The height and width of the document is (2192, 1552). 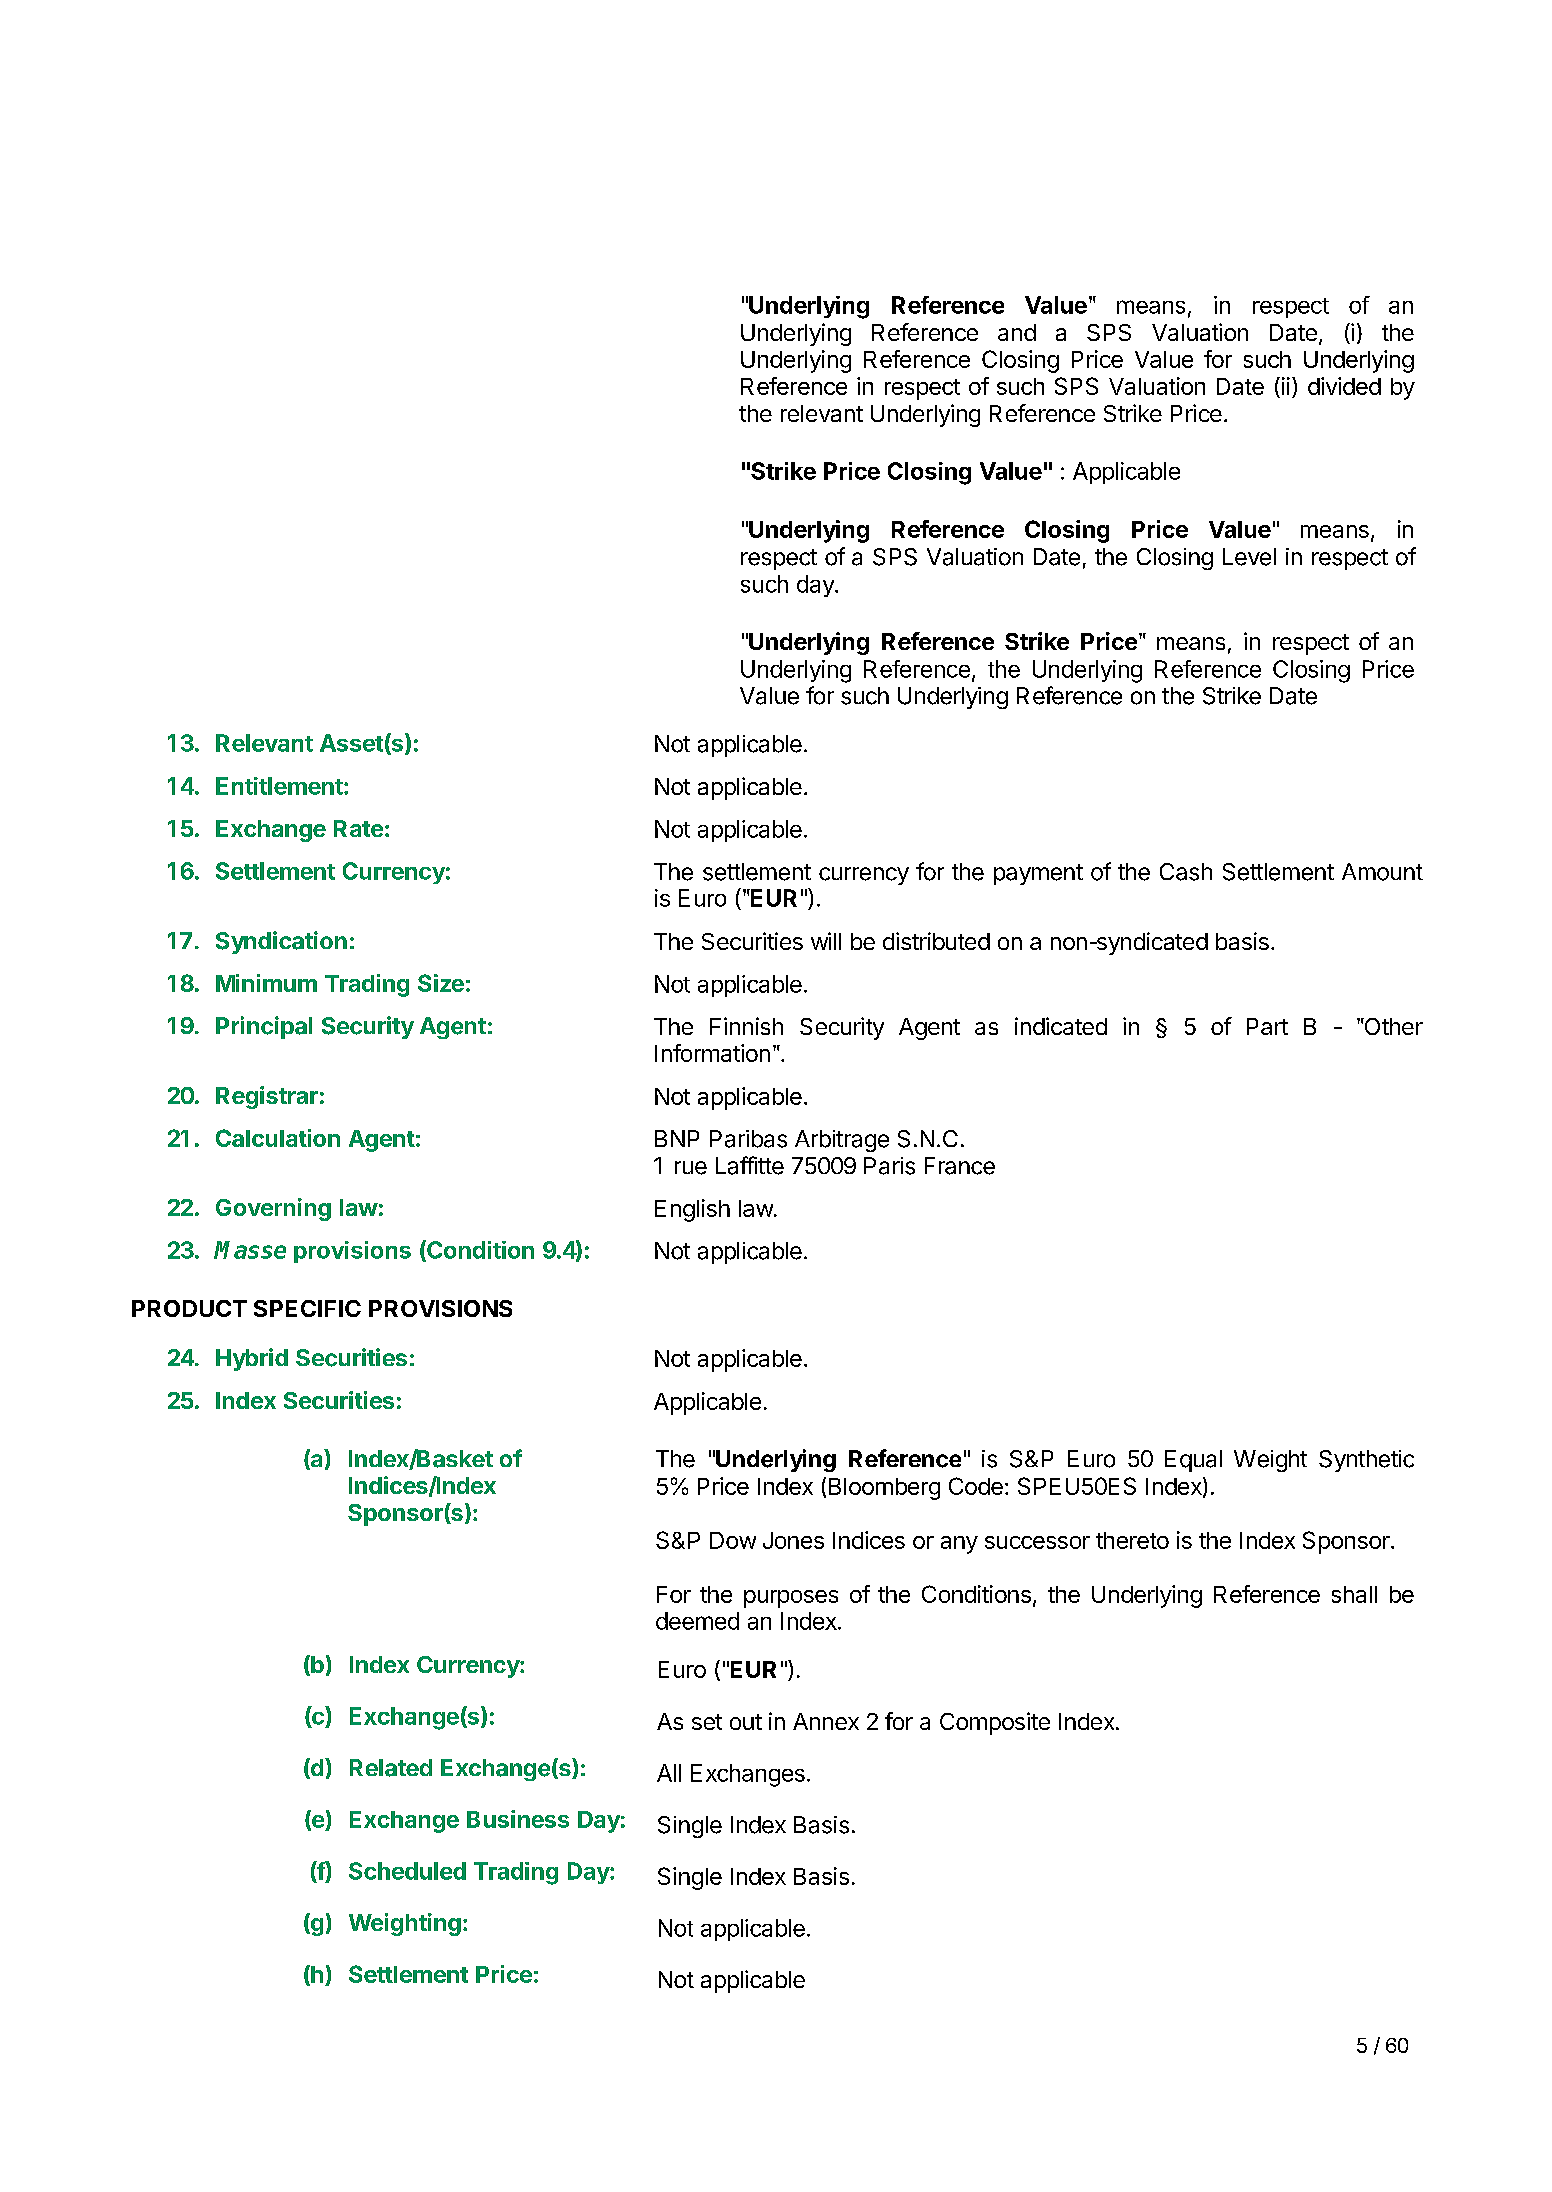 What do you see at coordinates (1017, 332) in the document?
I see `and` at bounding box center [1017, 332].
